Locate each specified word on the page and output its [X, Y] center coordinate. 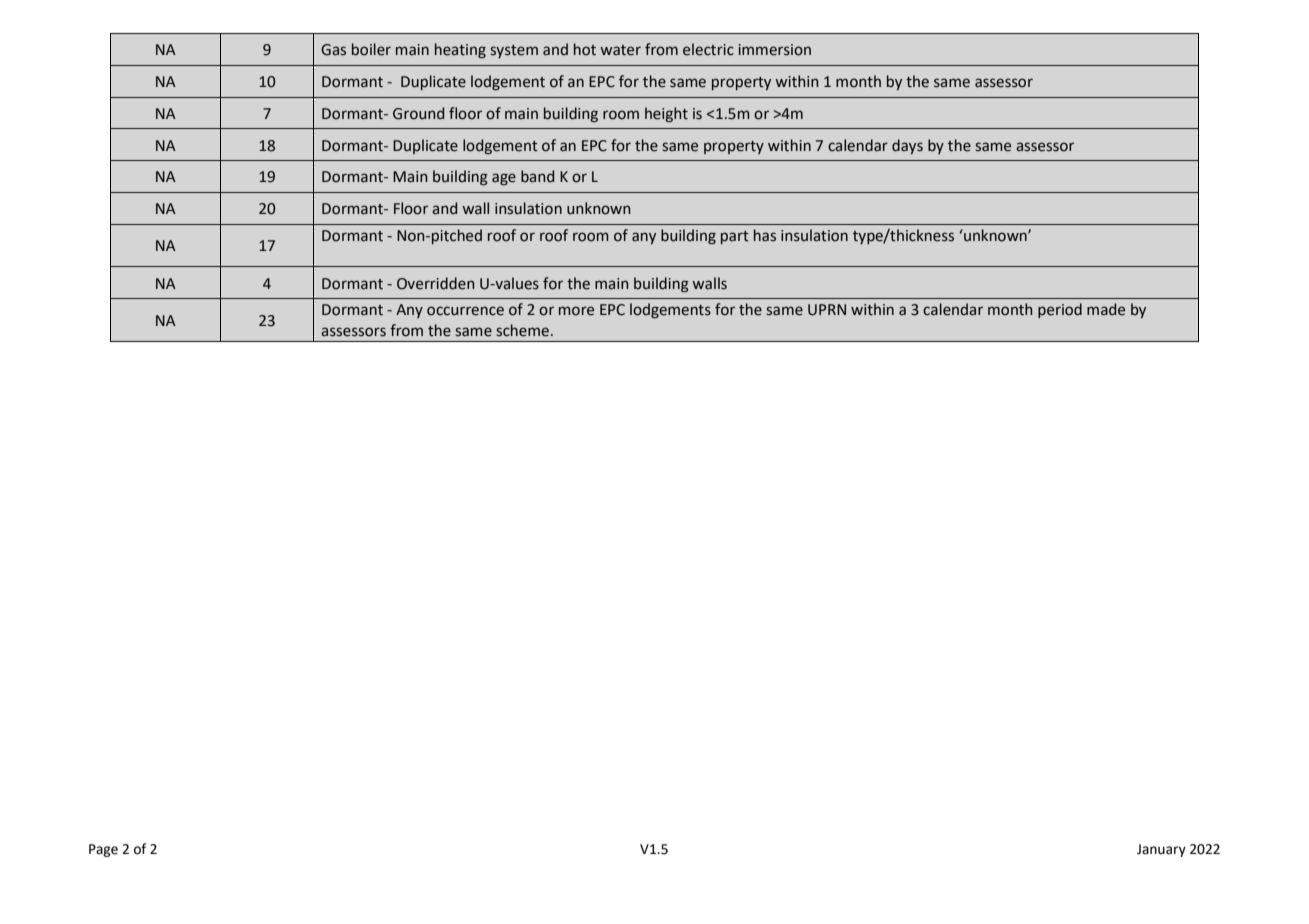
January [1161, 850]
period [1060, 310]
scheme [522, 330]
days [907, 146]
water [620, 50]
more [576, 311]
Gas [333, 50]
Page [103, 850]
